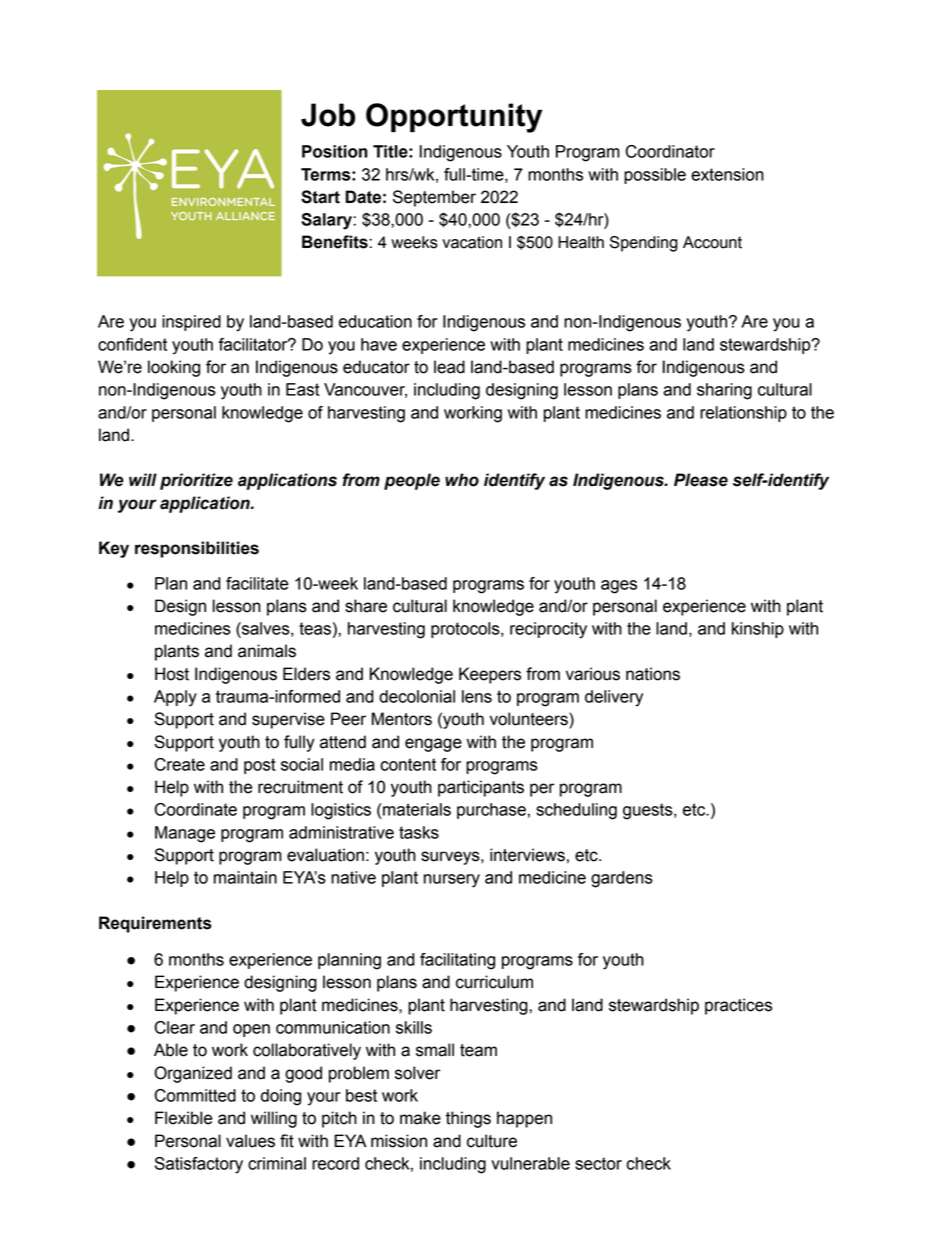  Describe the element at coordinates (670, 151) in the document. I see `Coordinator` at that location.
